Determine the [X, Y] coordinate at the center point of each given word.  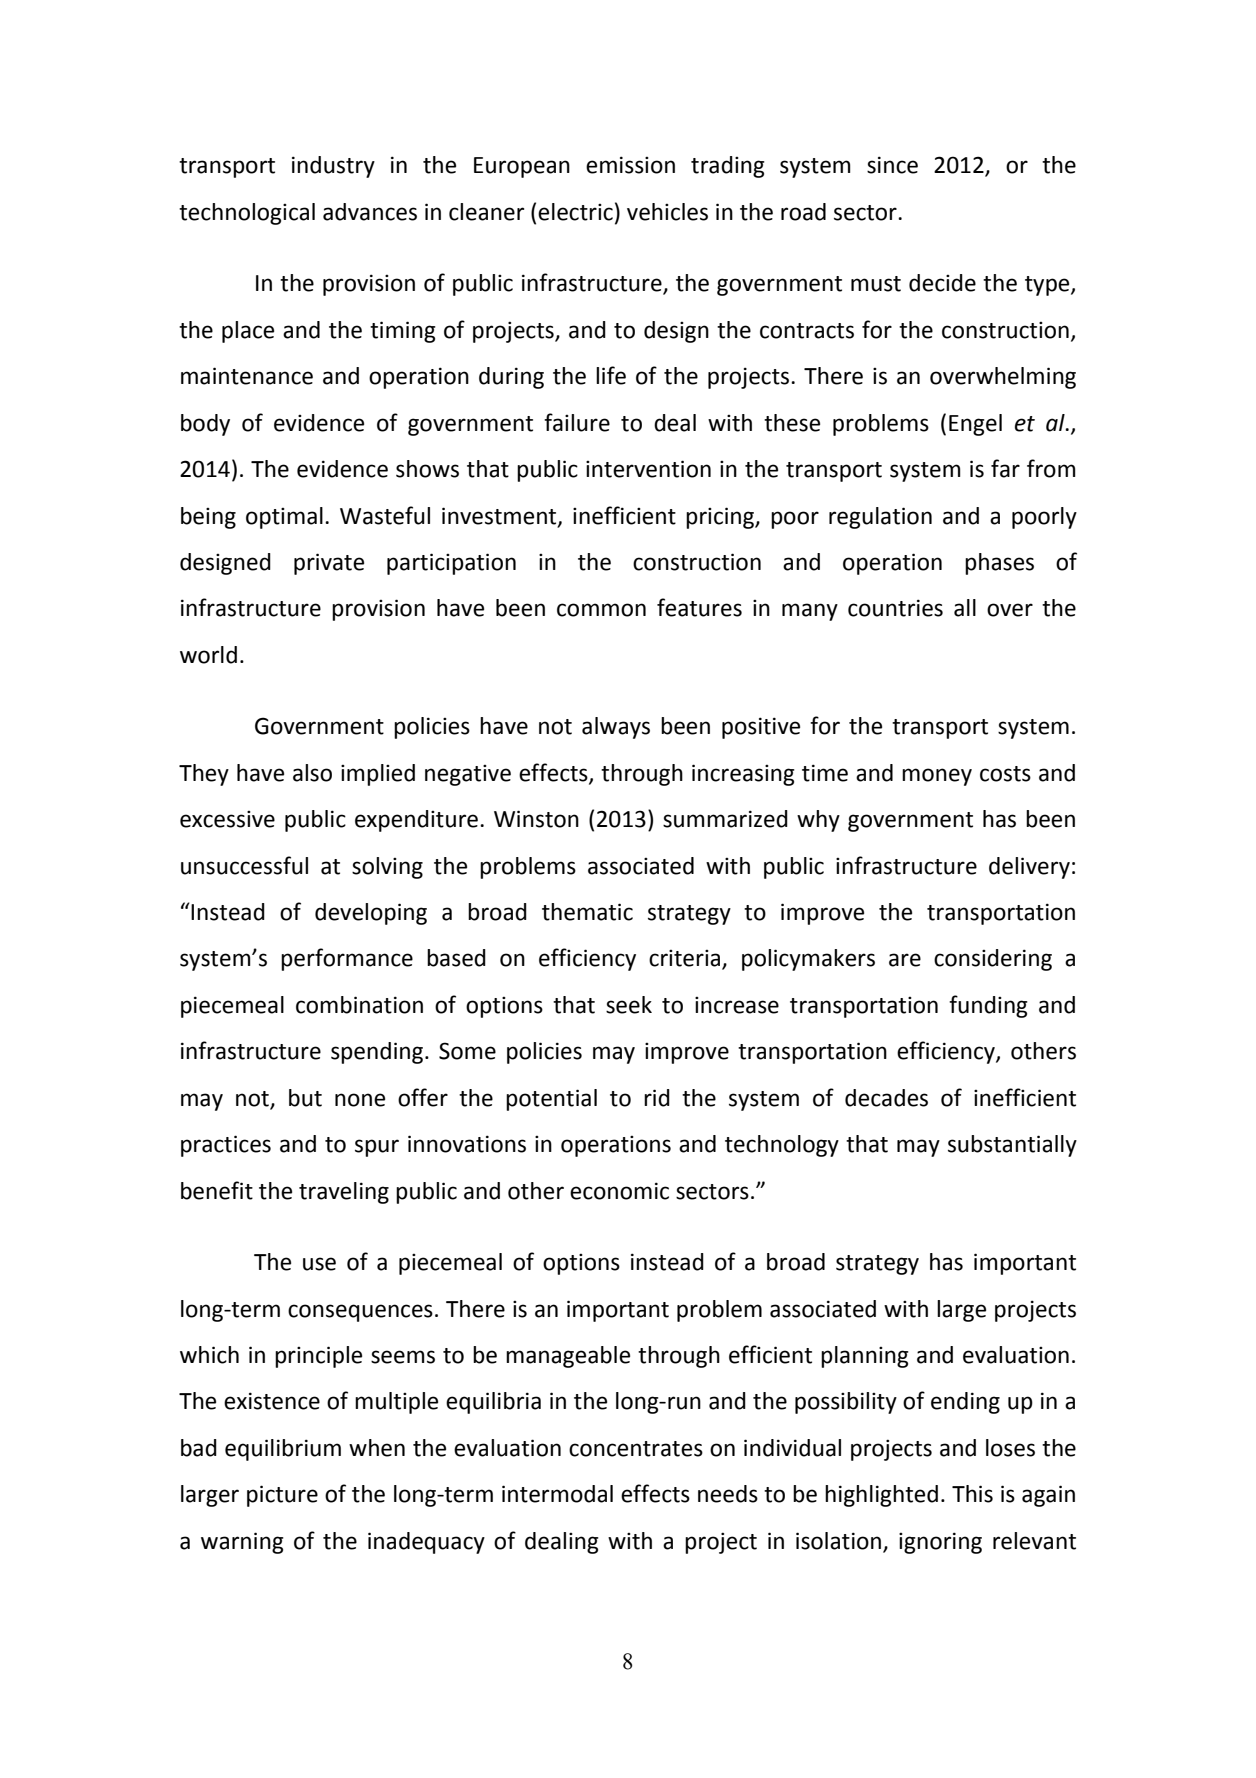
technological [247, 214]
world [208, 655]
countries [895, 608]
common [601, 610]
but [305, 1098]
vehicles [667, 212]
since [892, 165]
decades [886, 1098]
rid [657, 1098]
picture [282, 1496]
